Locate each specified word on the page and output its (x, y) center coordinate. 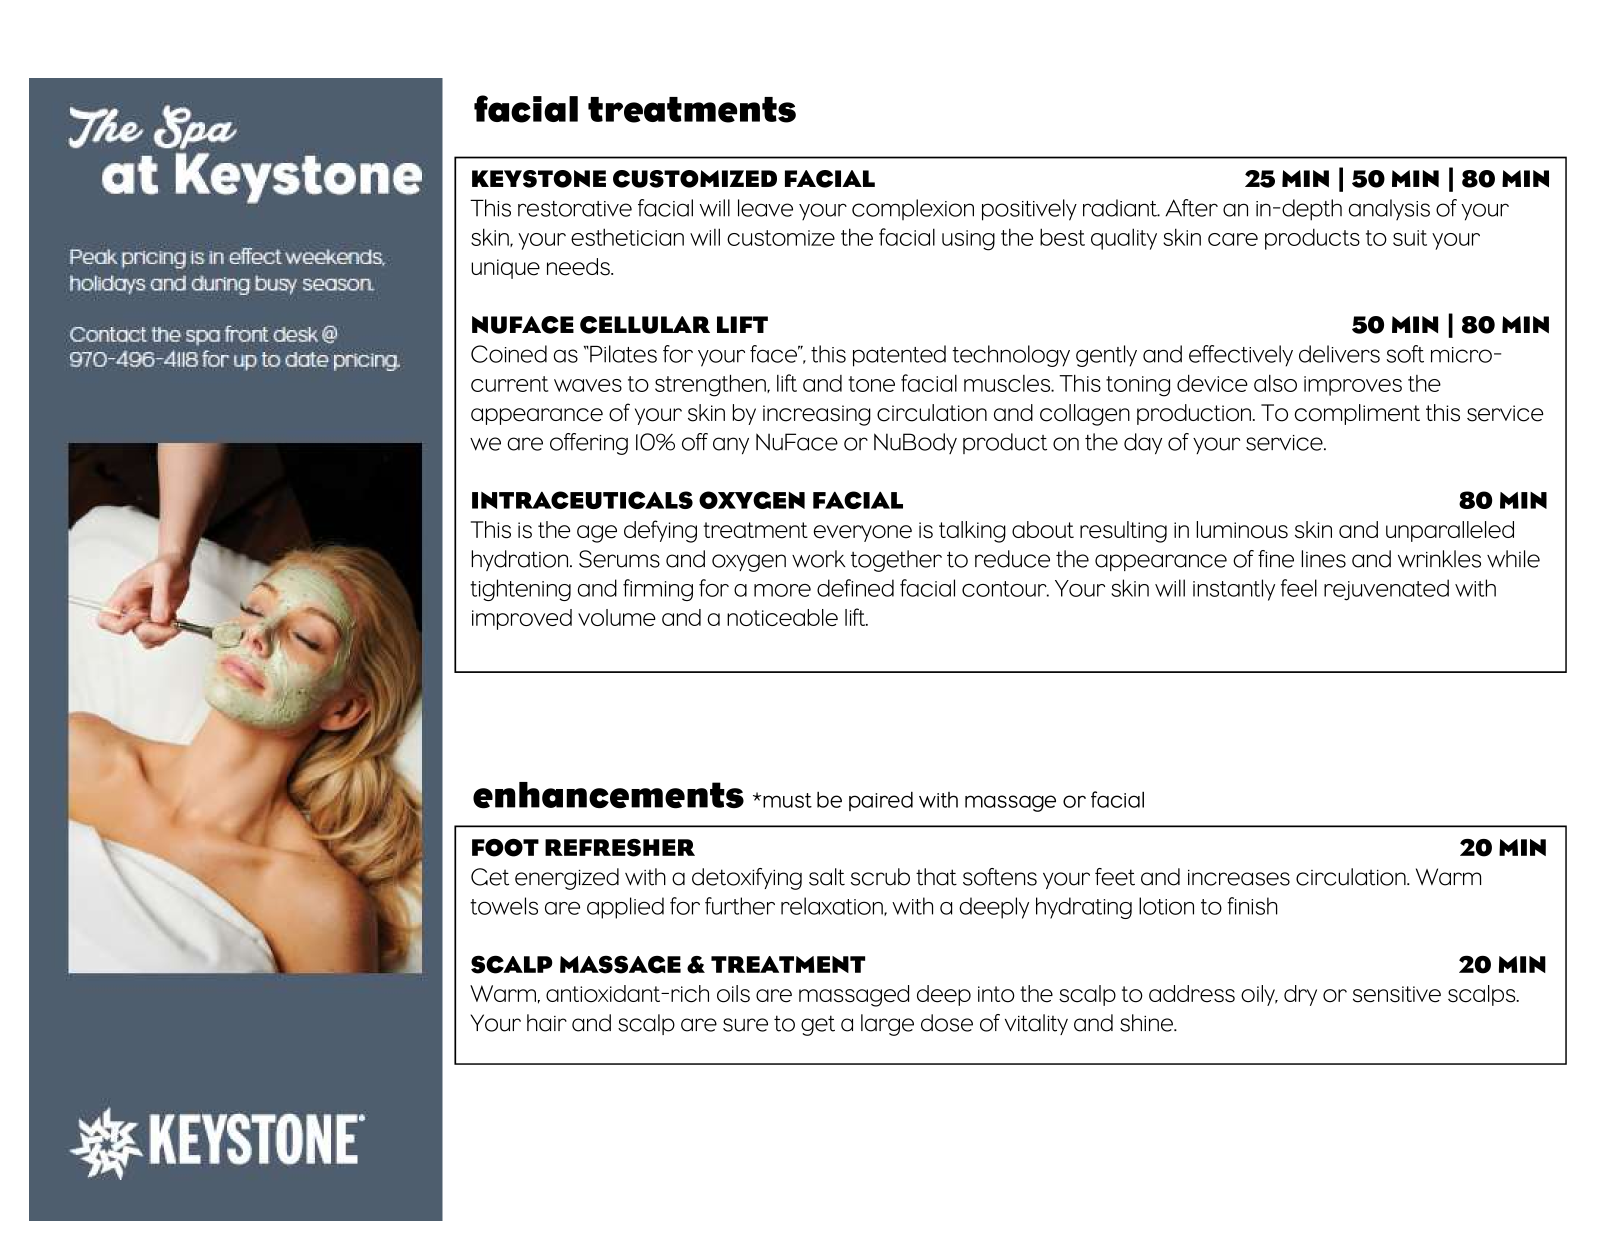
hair (547, 1023)
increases (1239, 877)
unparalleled (1450, 531)
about (1043, 530)
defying (660, 531)
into (996, 994)
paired (881, 801)
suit (1410, 238)
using (968, 240)
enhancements (608, 795)
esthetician (627, 237)
